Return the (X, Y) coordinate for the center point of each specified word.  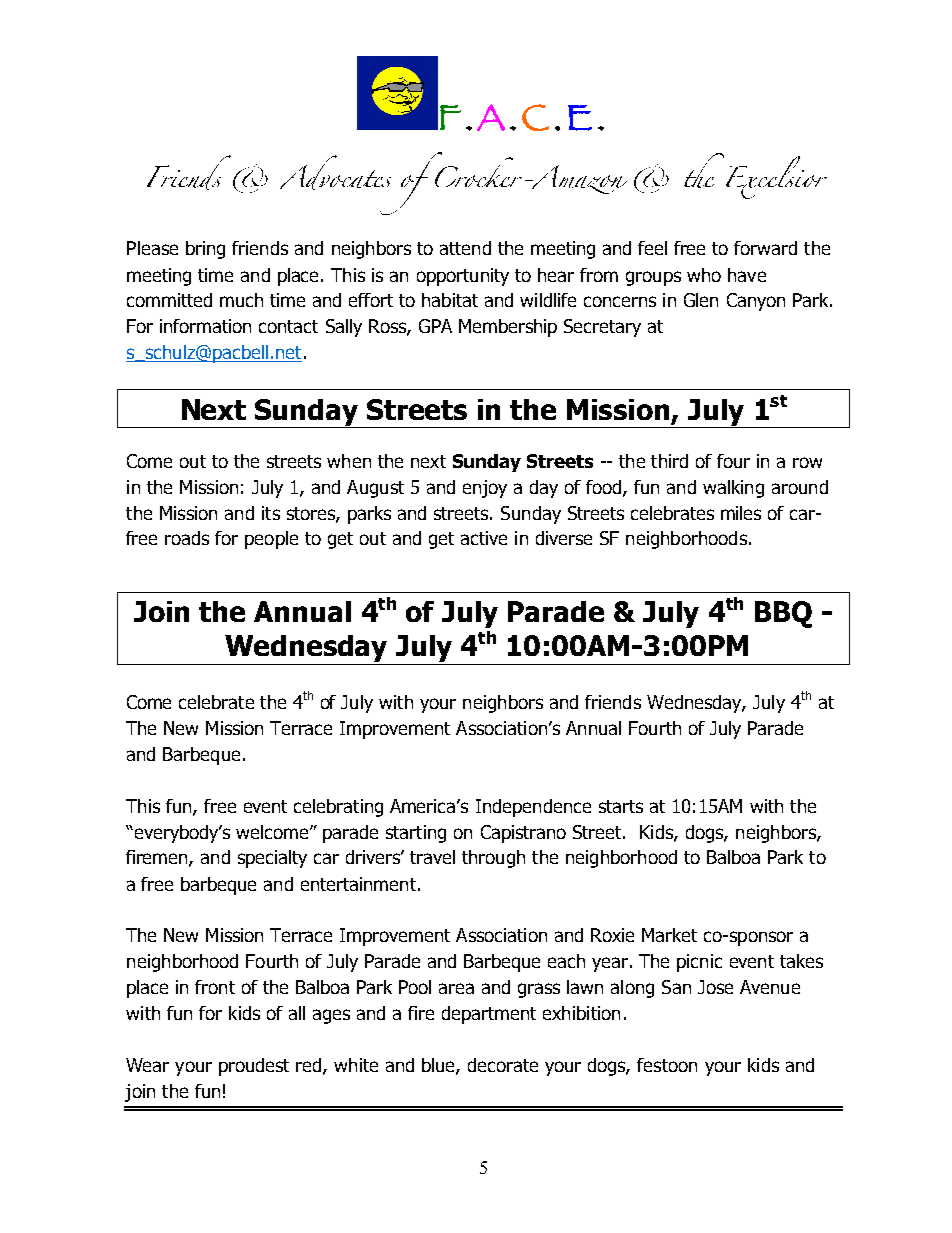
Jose (715, 987)
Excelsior (776, 177)
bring (205, 250)
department (489, 1015)
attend (465, 248)
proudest (254, 1067)
